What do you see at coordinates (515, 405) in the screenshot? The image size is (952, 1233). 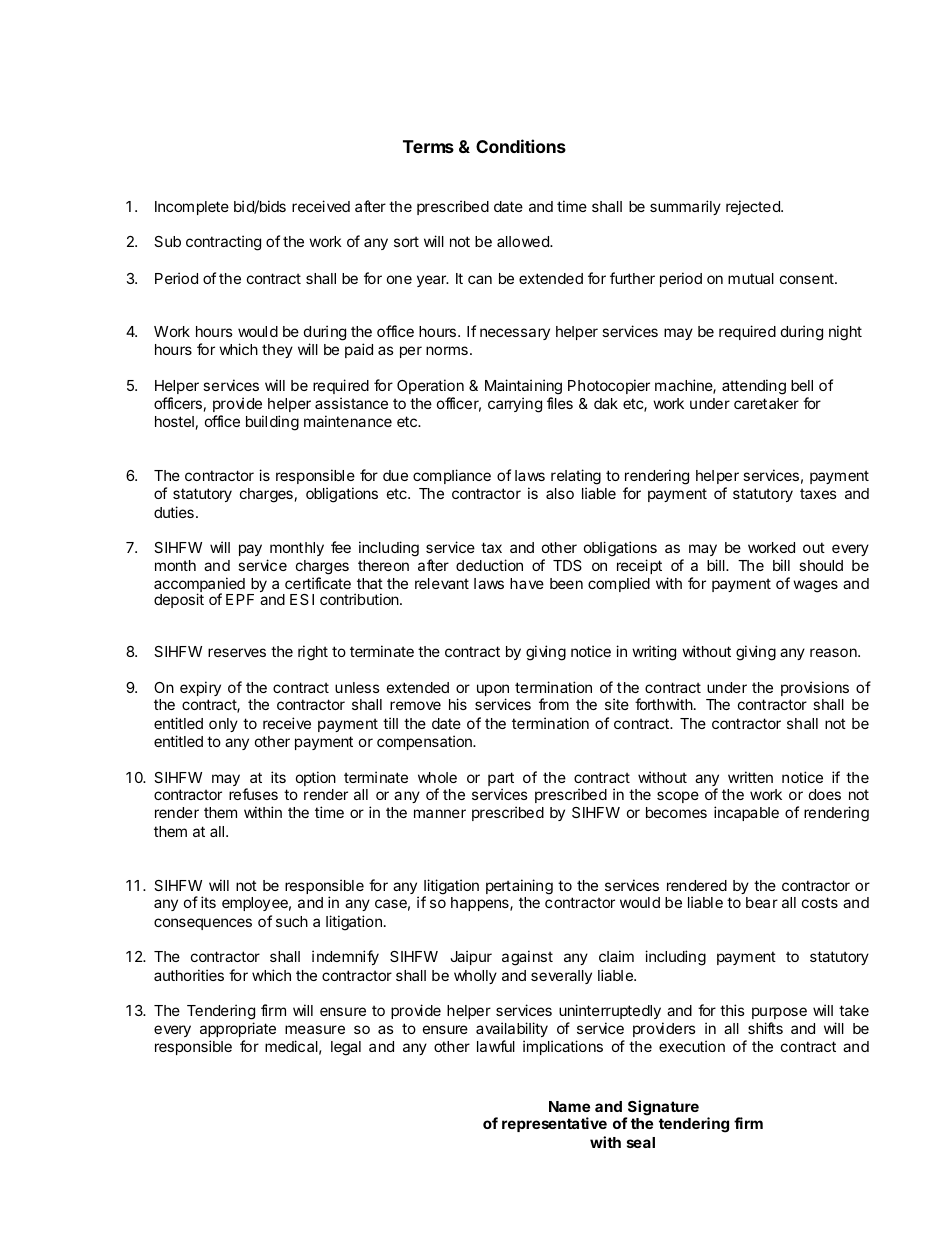 I see `carrying` at bounding box center [515, 405].
